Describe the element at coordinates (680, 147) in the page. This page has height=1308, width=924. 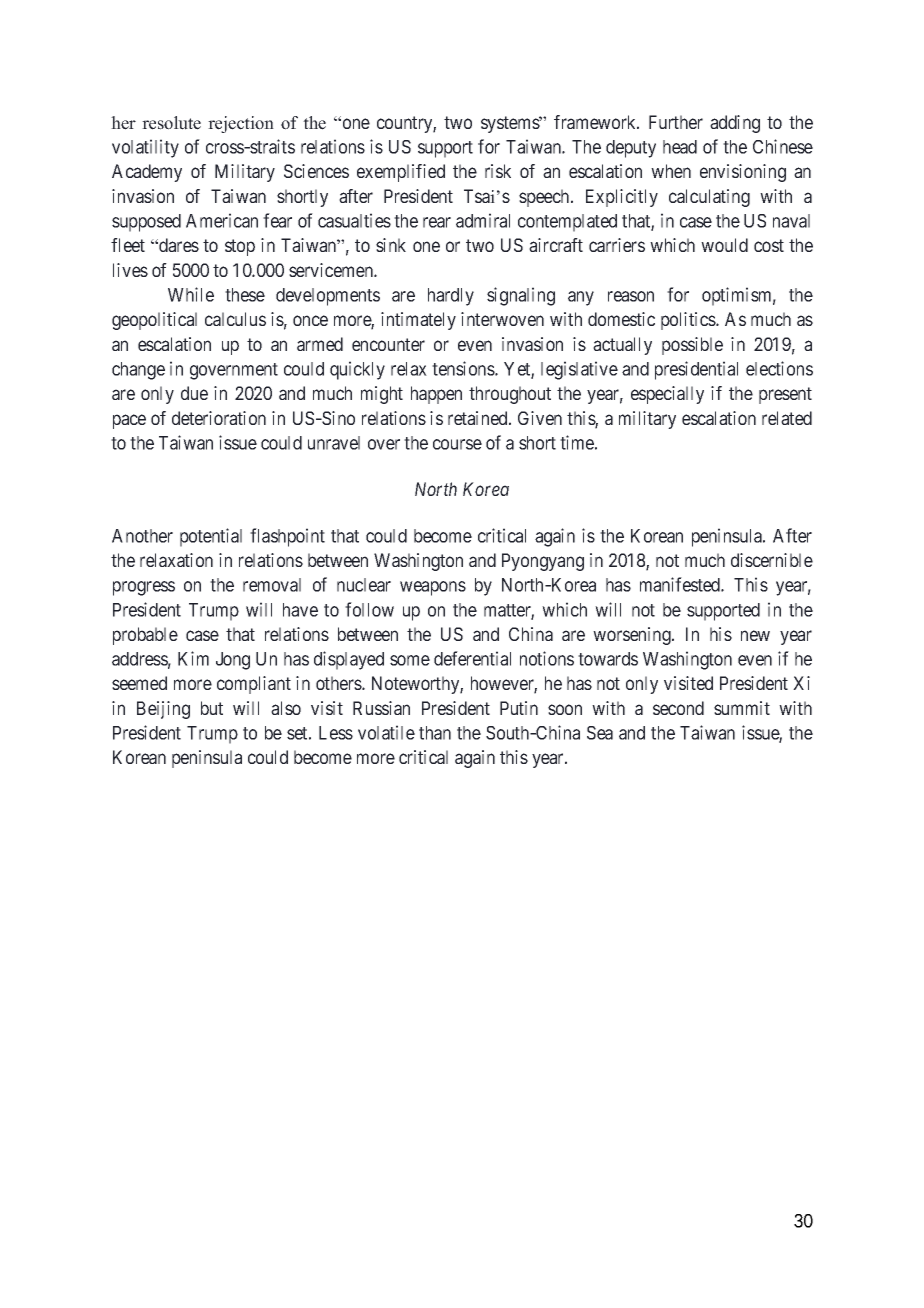
I see `head` at that location.
